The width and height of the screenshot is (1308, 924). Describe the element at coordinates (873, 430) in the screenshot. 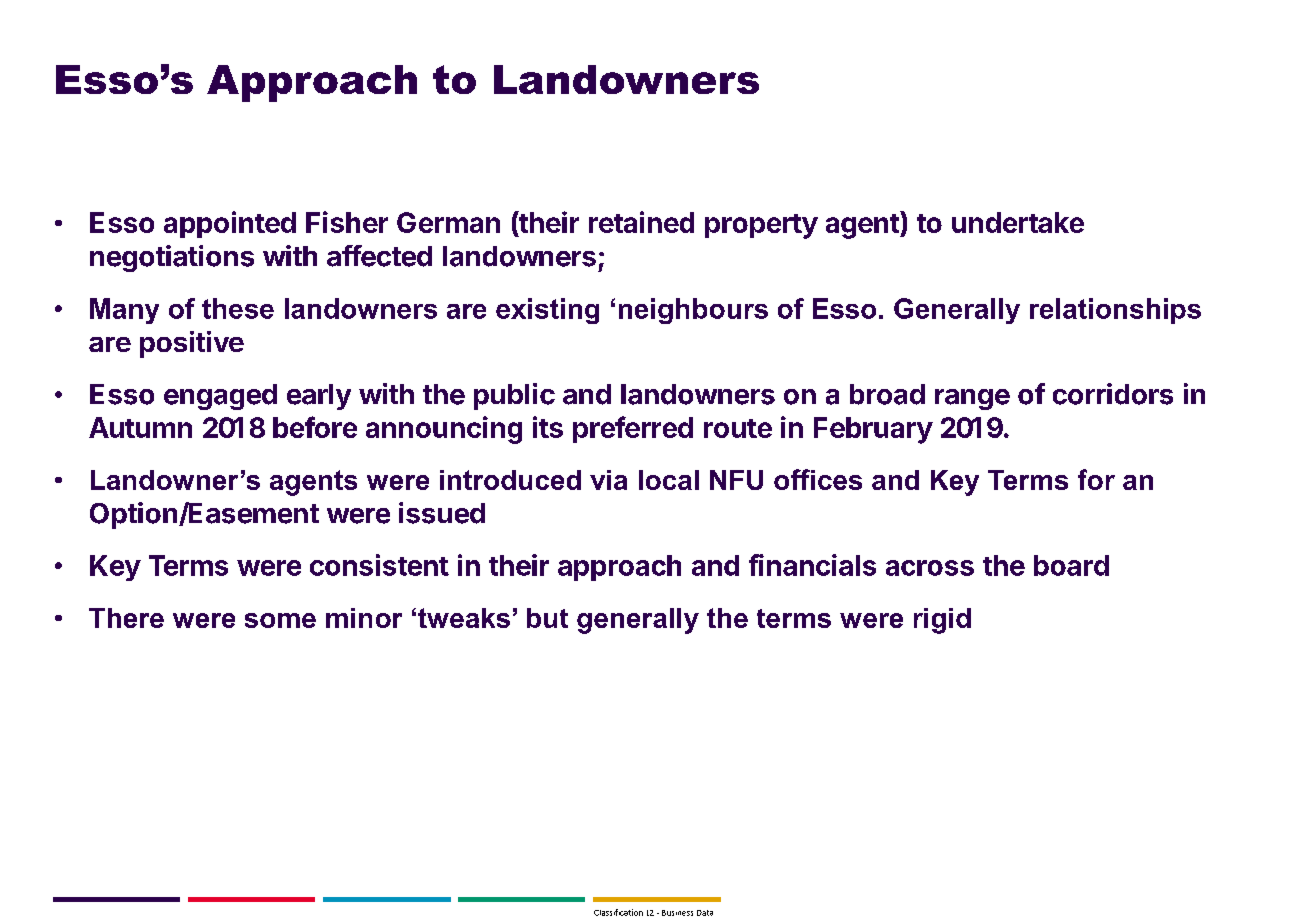

I see `February` at that location.
